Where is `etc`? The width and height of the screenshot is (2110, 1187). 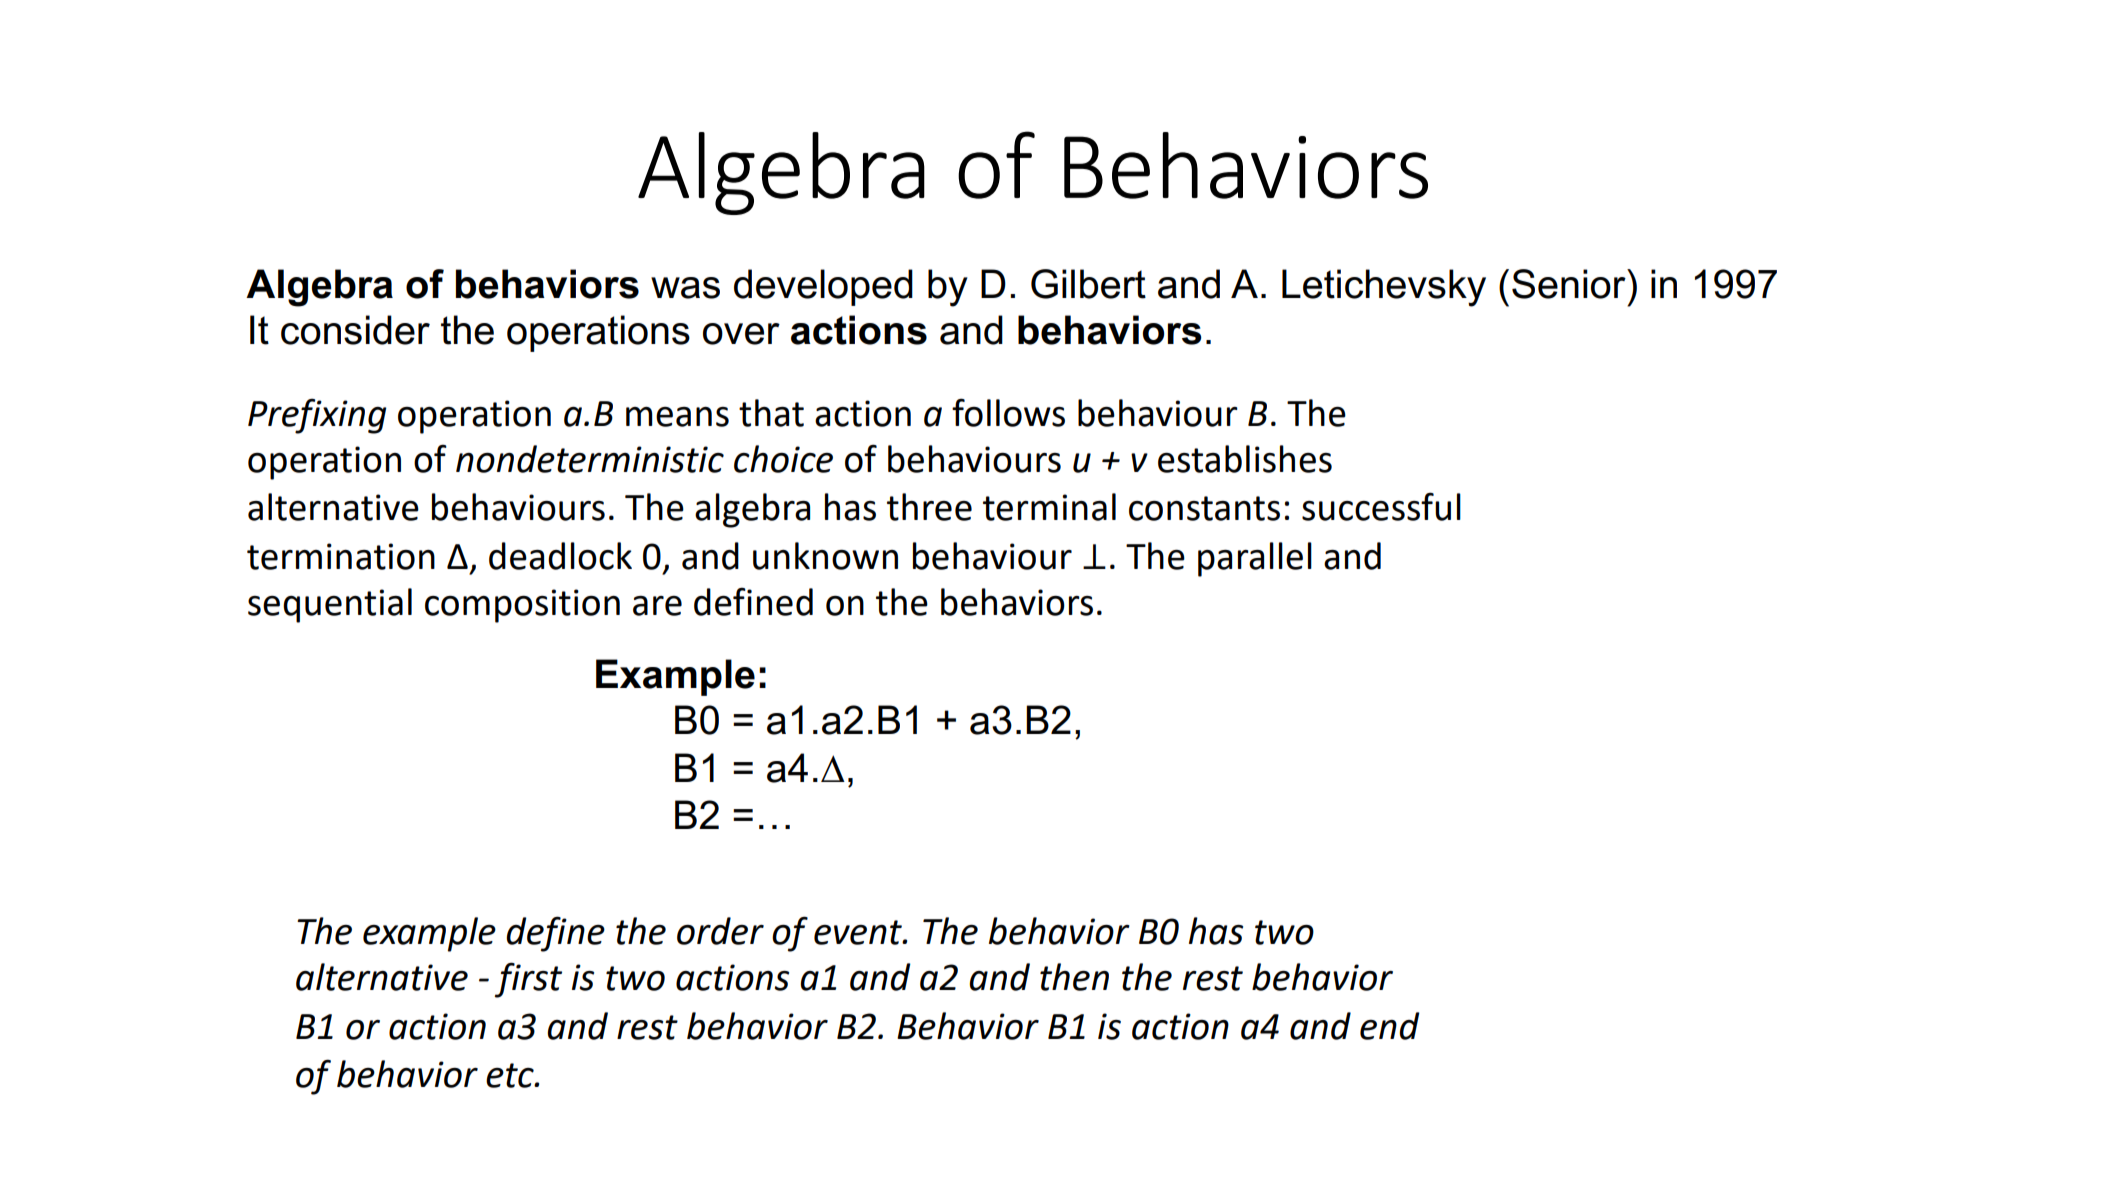
etc is located at coordinates (511, 1075).
